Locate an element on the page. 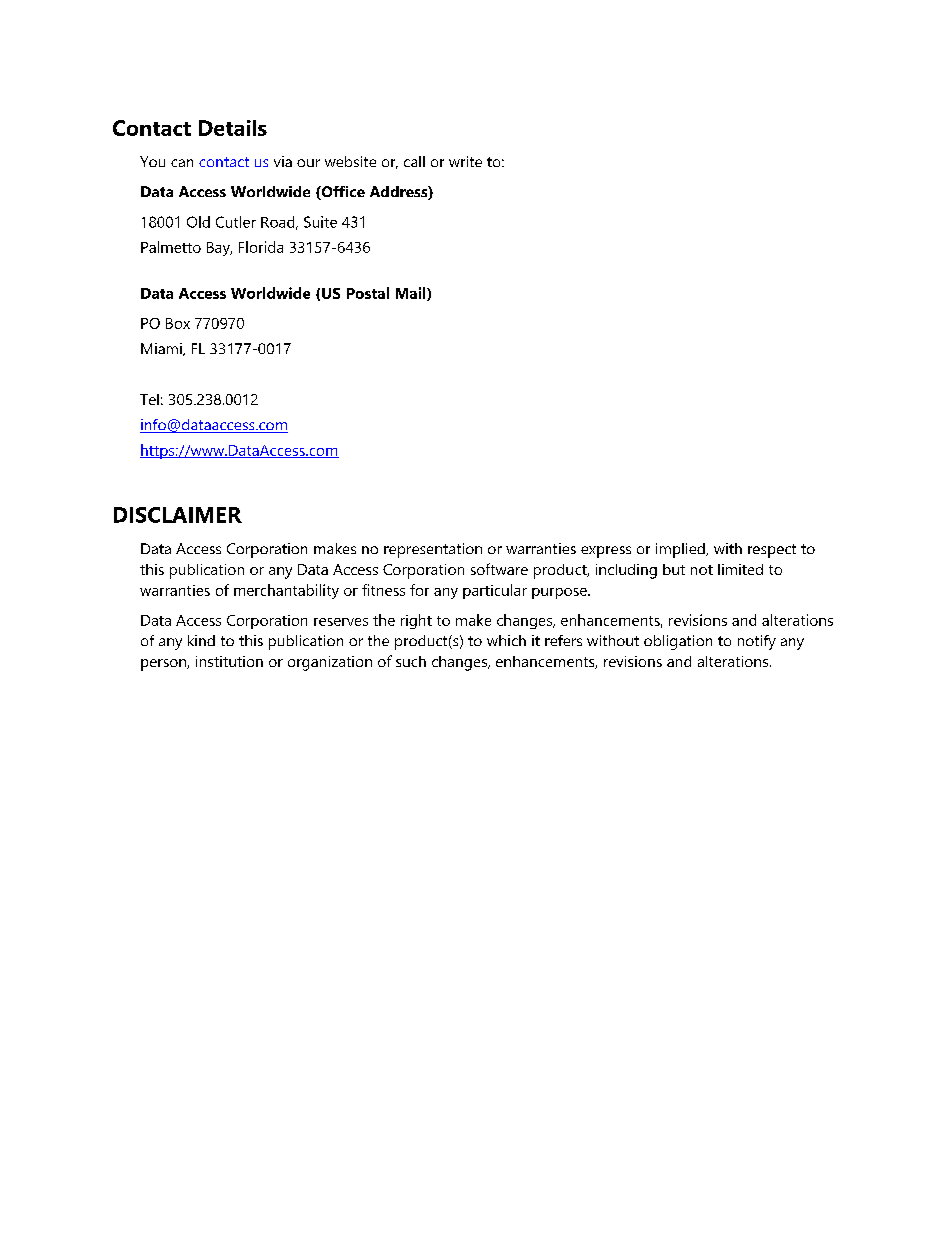  Mail is located at coordinates (412, 294).
